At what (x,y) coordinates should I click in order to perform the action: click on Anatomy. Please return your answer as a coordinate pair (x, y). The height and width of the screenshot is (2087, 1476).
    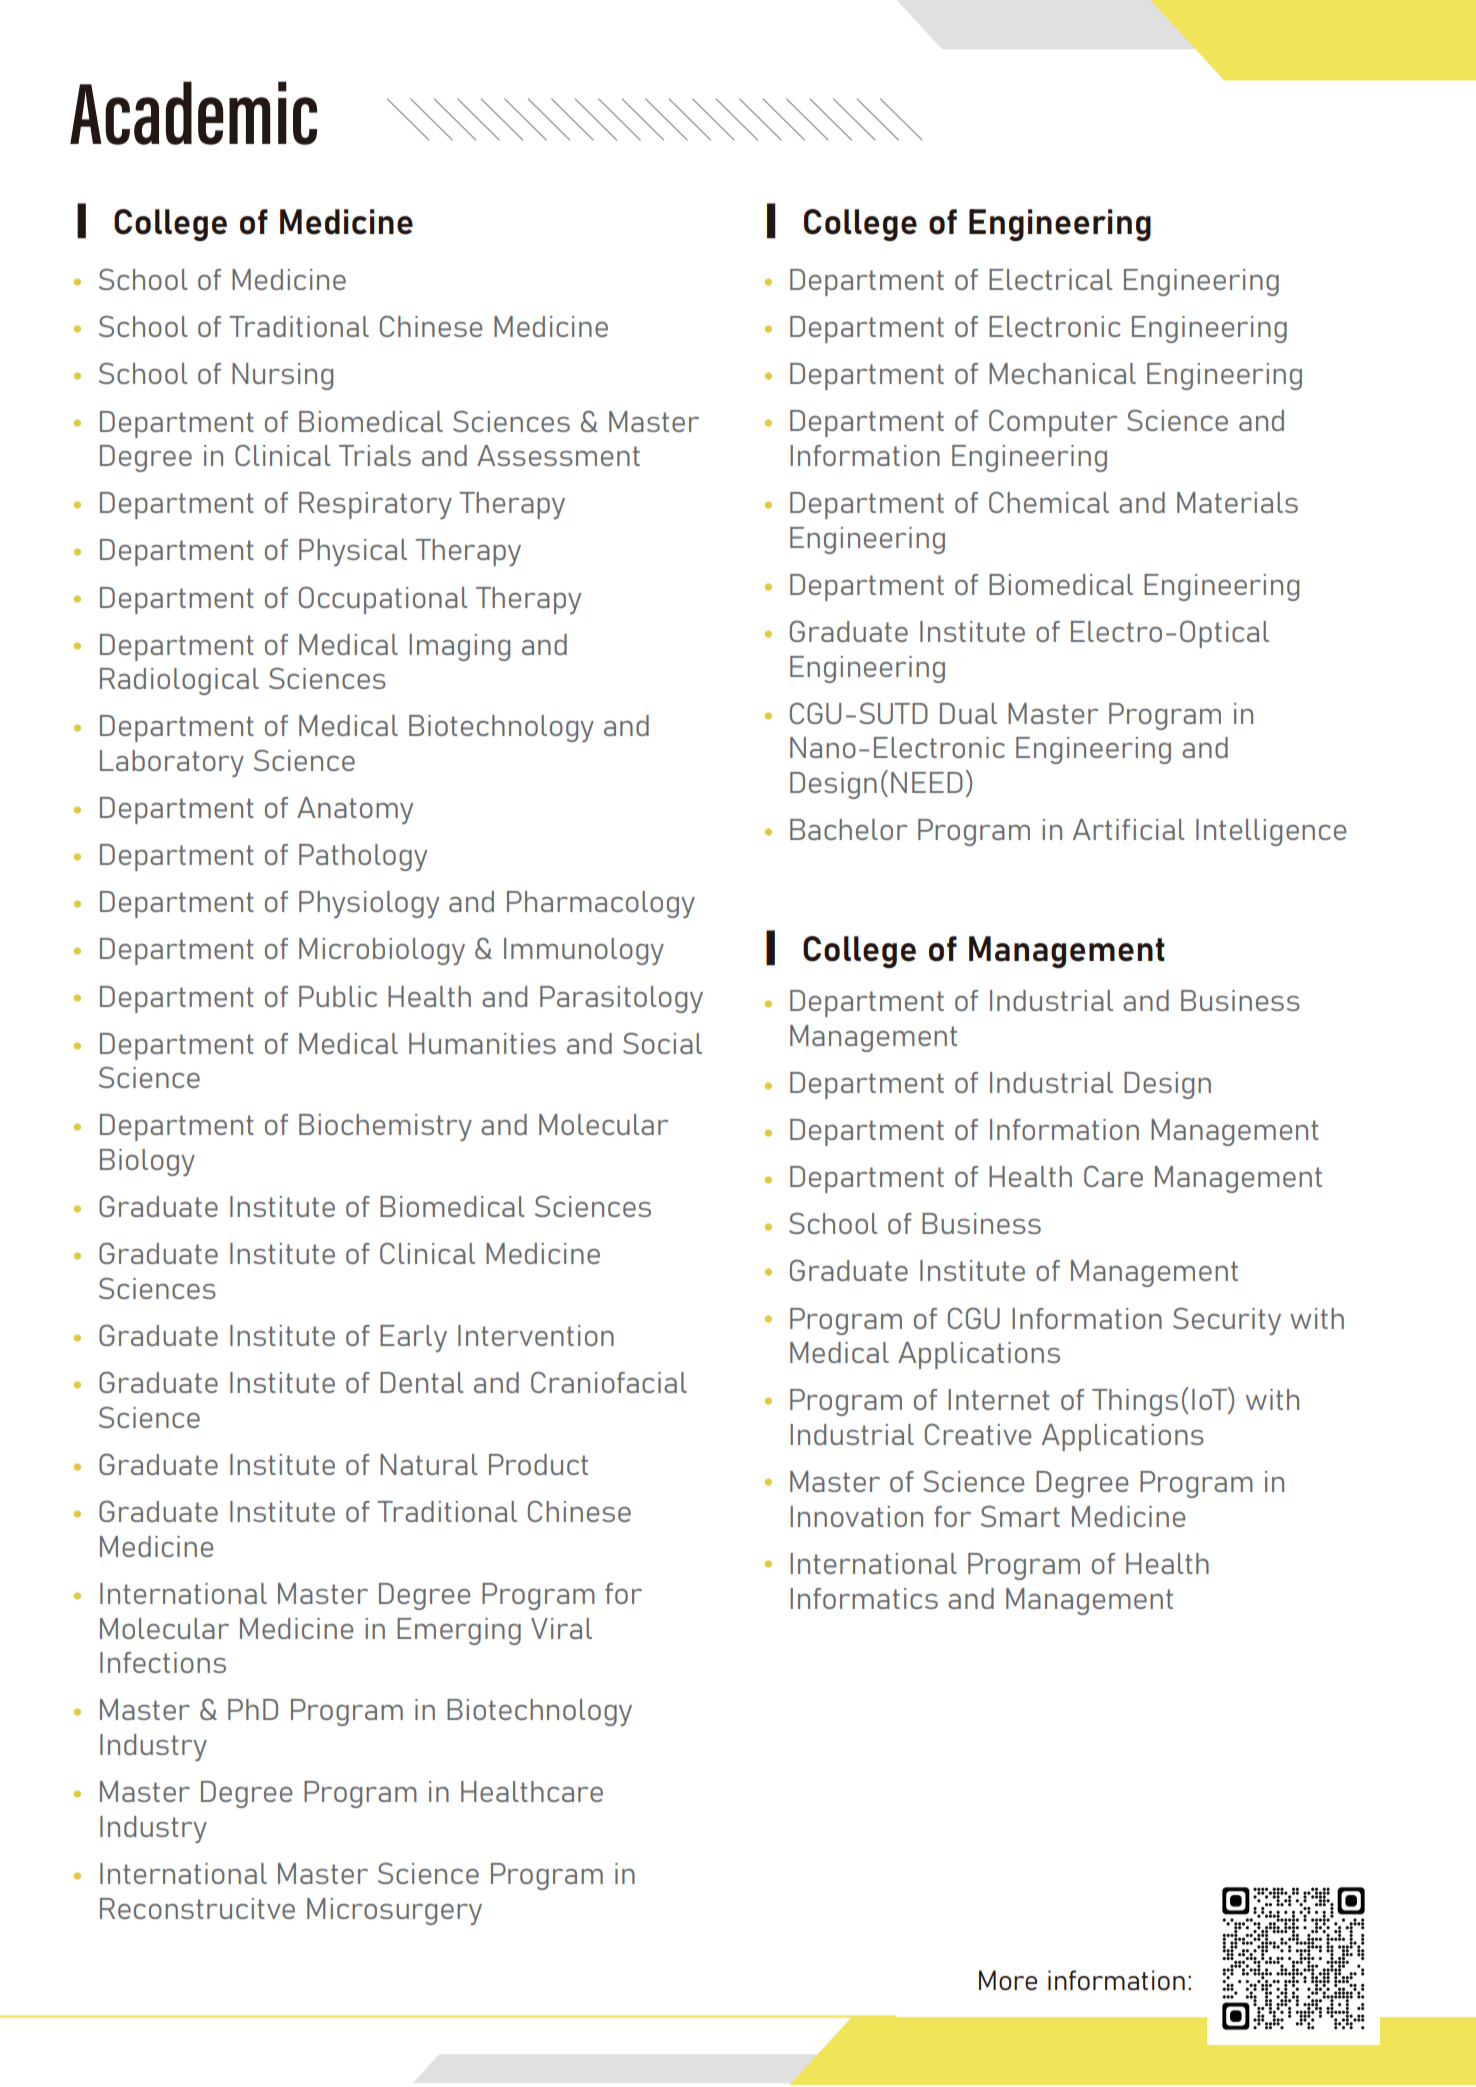
    Looking at the image, I should click on (355, 810).
